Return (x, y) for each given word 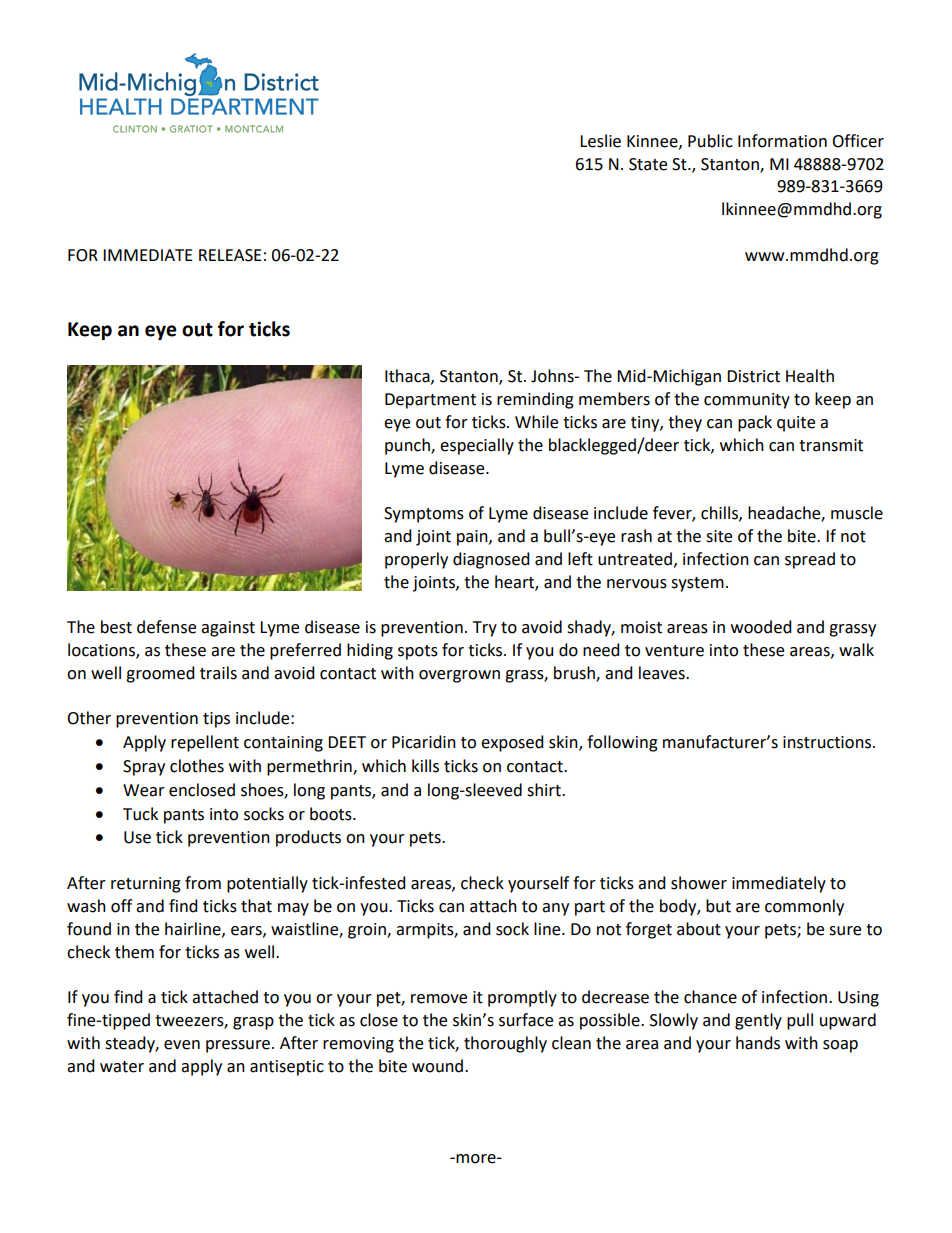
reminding (535, 400)
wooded (761, 627)
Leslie (600, 141)
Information (782, 141)
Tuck (140, 814)
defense (166, 627)
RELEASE (230, 255)
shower (699, 883)
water (122, 1067)
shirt (545, 790)
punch (408, 446)
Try (485, 629)
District (753, 376)
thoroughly (505, 1044)
